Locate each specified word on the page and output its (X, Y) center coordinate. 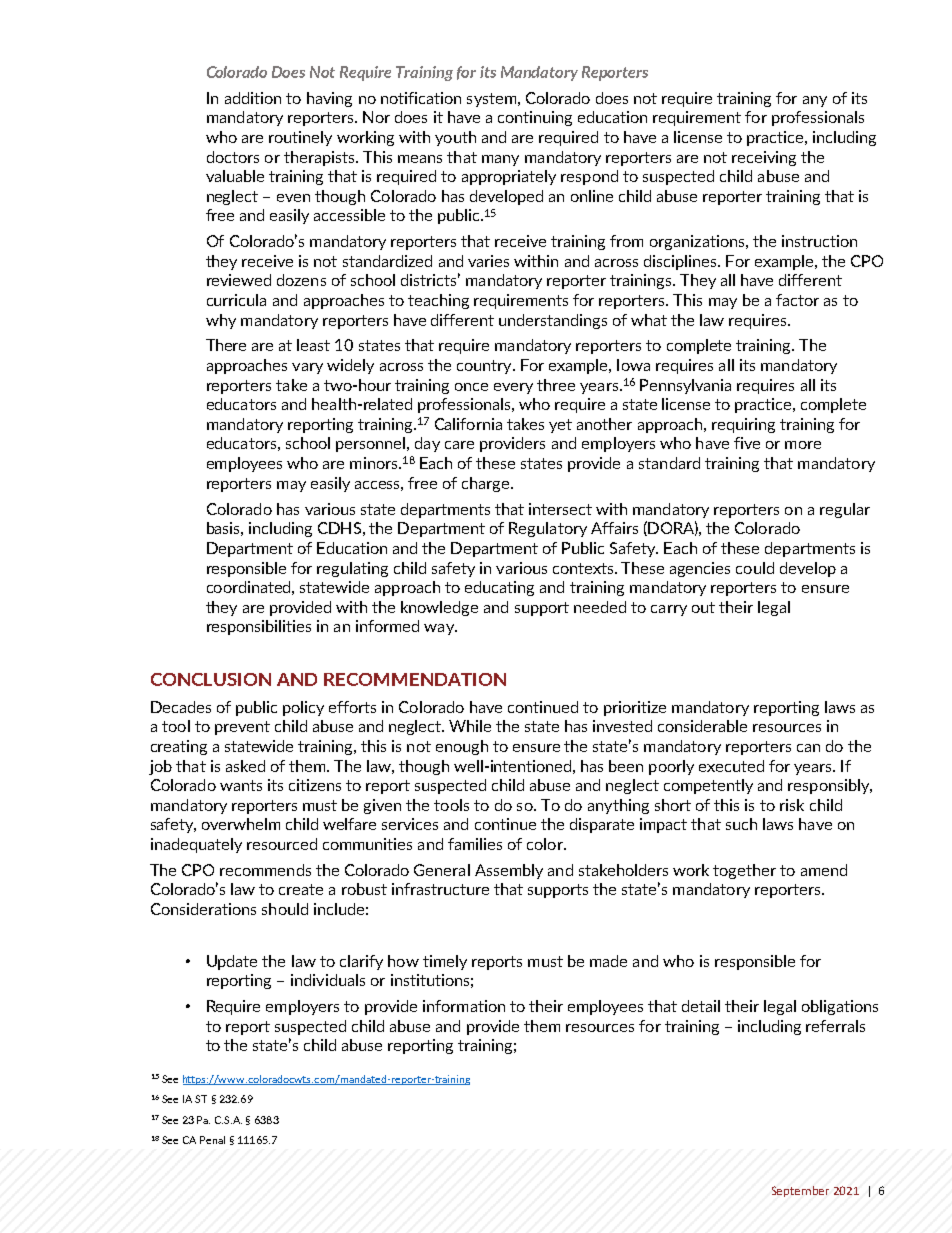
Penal (212, 1140)
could (755, 568)
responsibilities (259, 627)
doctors (233, 157)
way (440, 629)
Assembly (509, 871)
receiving (764, 158)
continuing (535, 118)
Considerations (203, 909)
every (513, 388)
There (226, 345)
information (464, 1006)
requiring (743, 425)
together (744, 871)
